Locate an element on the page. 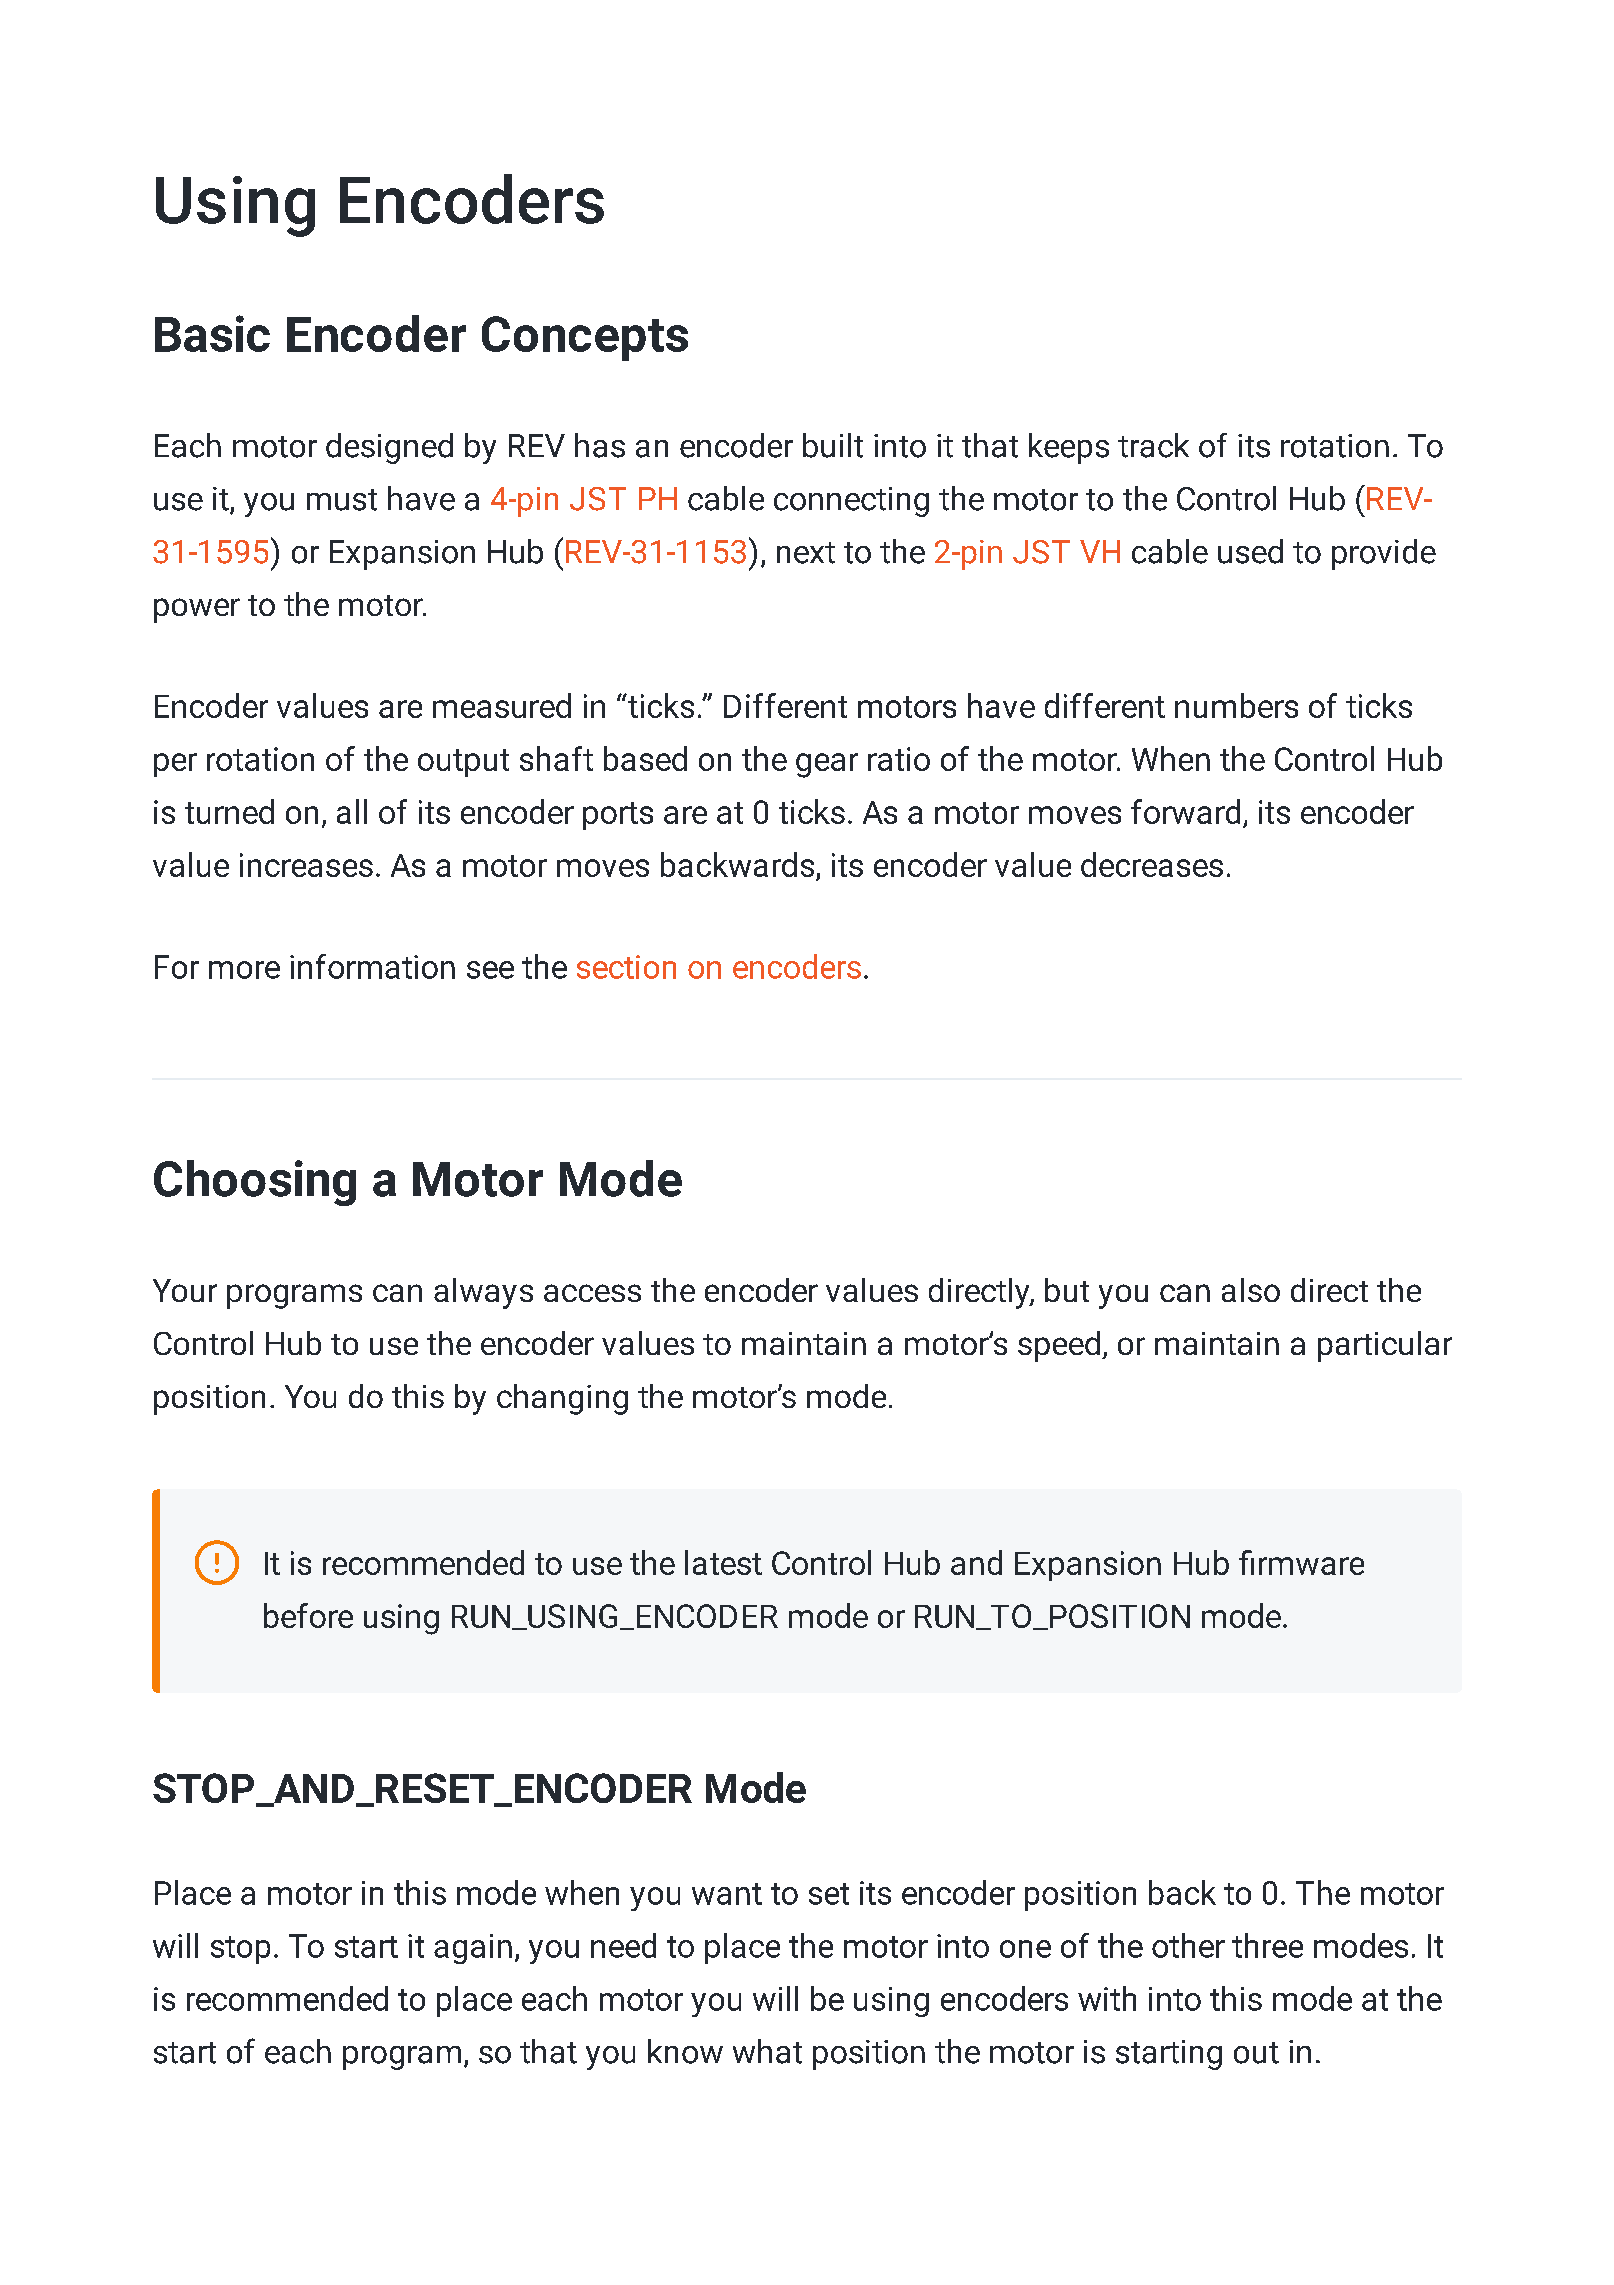 The width and height of the image is (1614, 2285). before is located at coordinates (308, 1615).
